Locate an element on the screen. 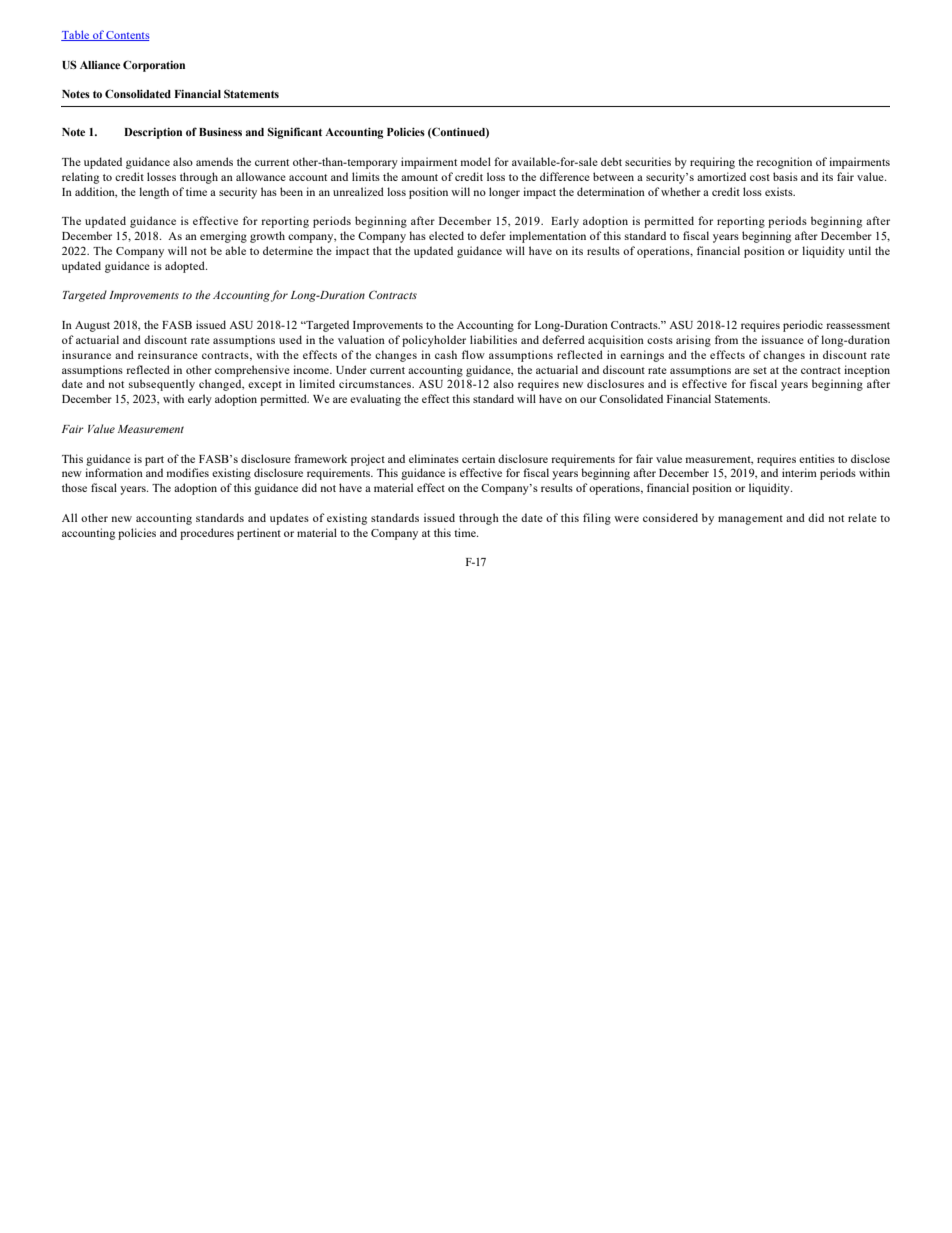  recognition is located at coordinates (784, 163).
